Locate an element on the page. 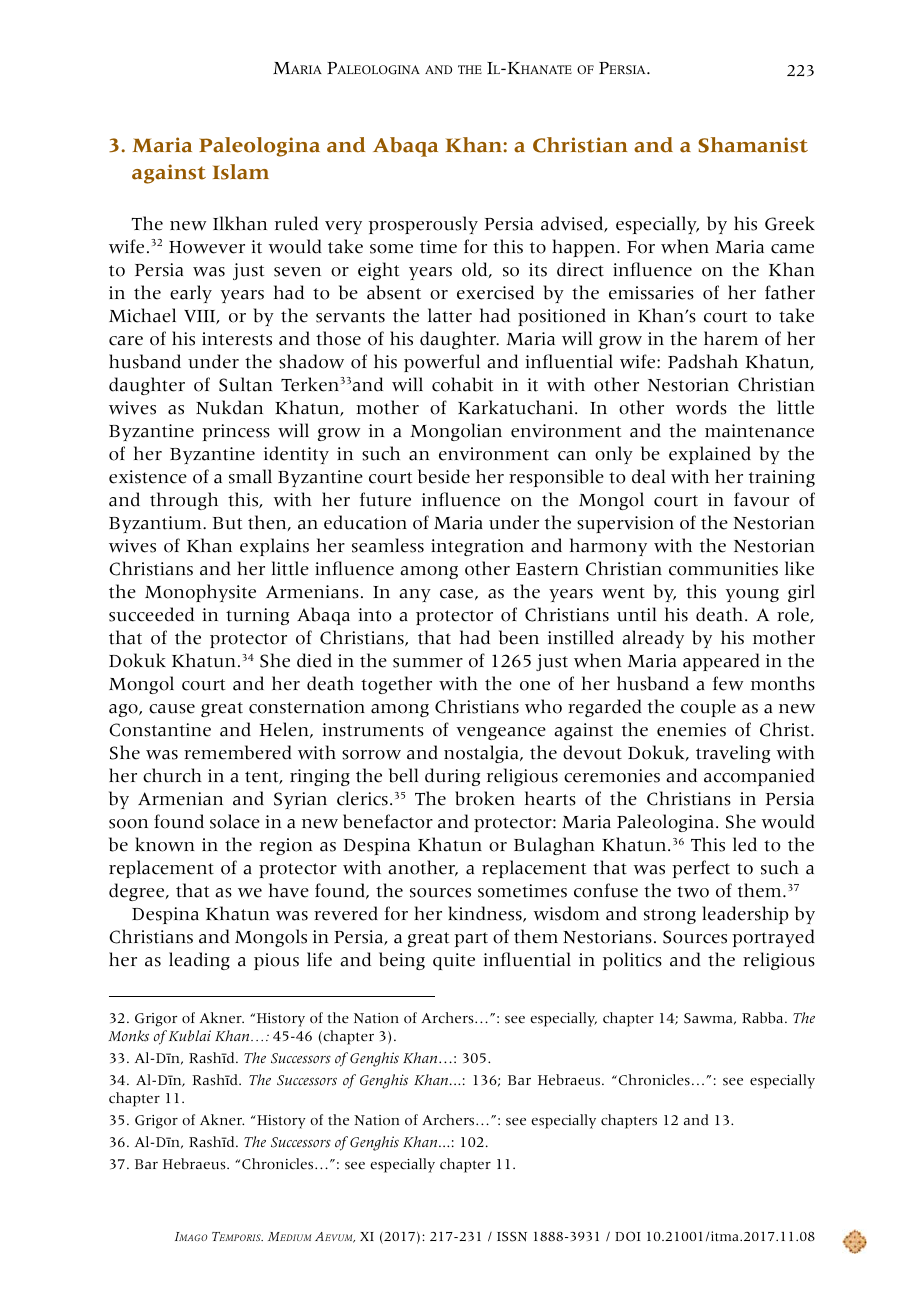 The height and width of the image is (1305, 924). its is located at coordinates (538, 270).
